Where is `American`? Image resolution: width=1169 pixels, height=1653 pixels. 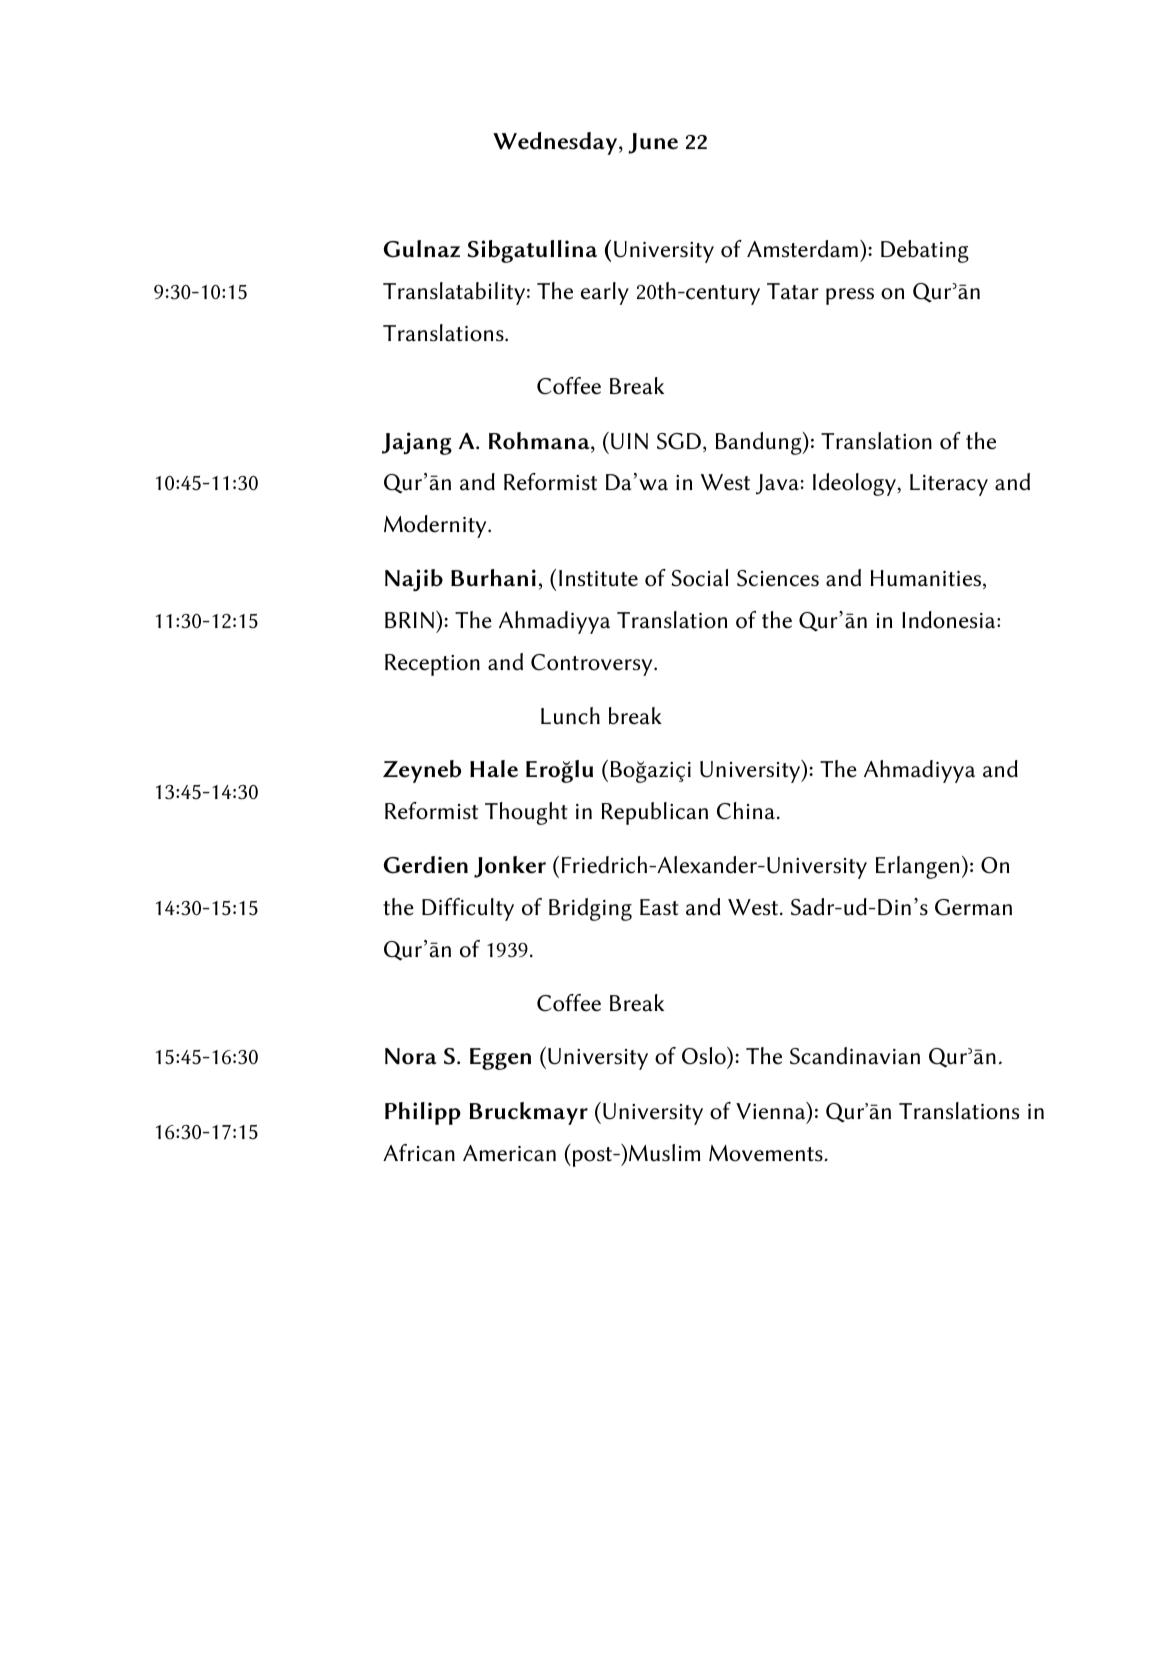
American is located at coordinates (509, 1153).
